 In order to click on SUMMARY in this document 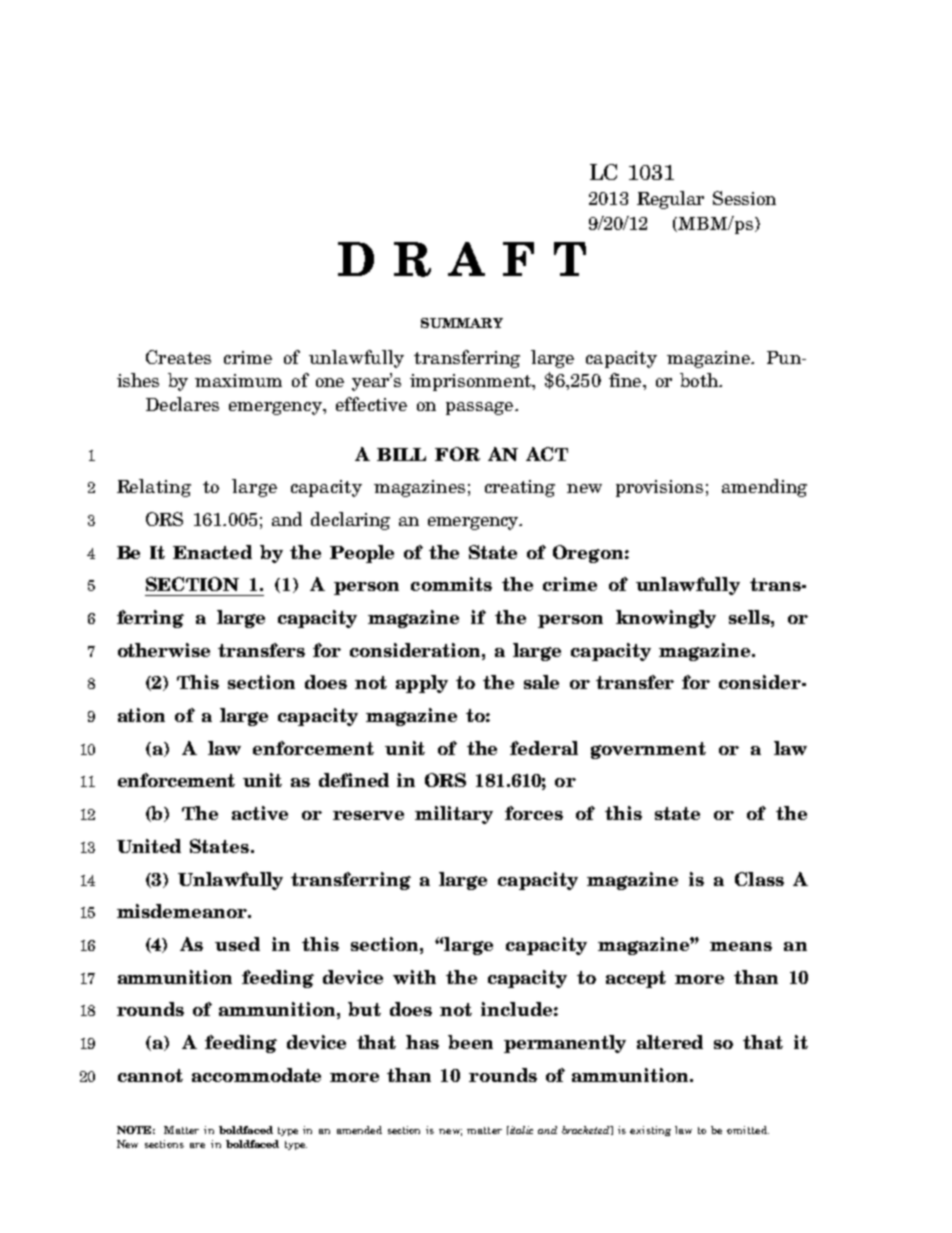, I will do `click(462, 323)`.
